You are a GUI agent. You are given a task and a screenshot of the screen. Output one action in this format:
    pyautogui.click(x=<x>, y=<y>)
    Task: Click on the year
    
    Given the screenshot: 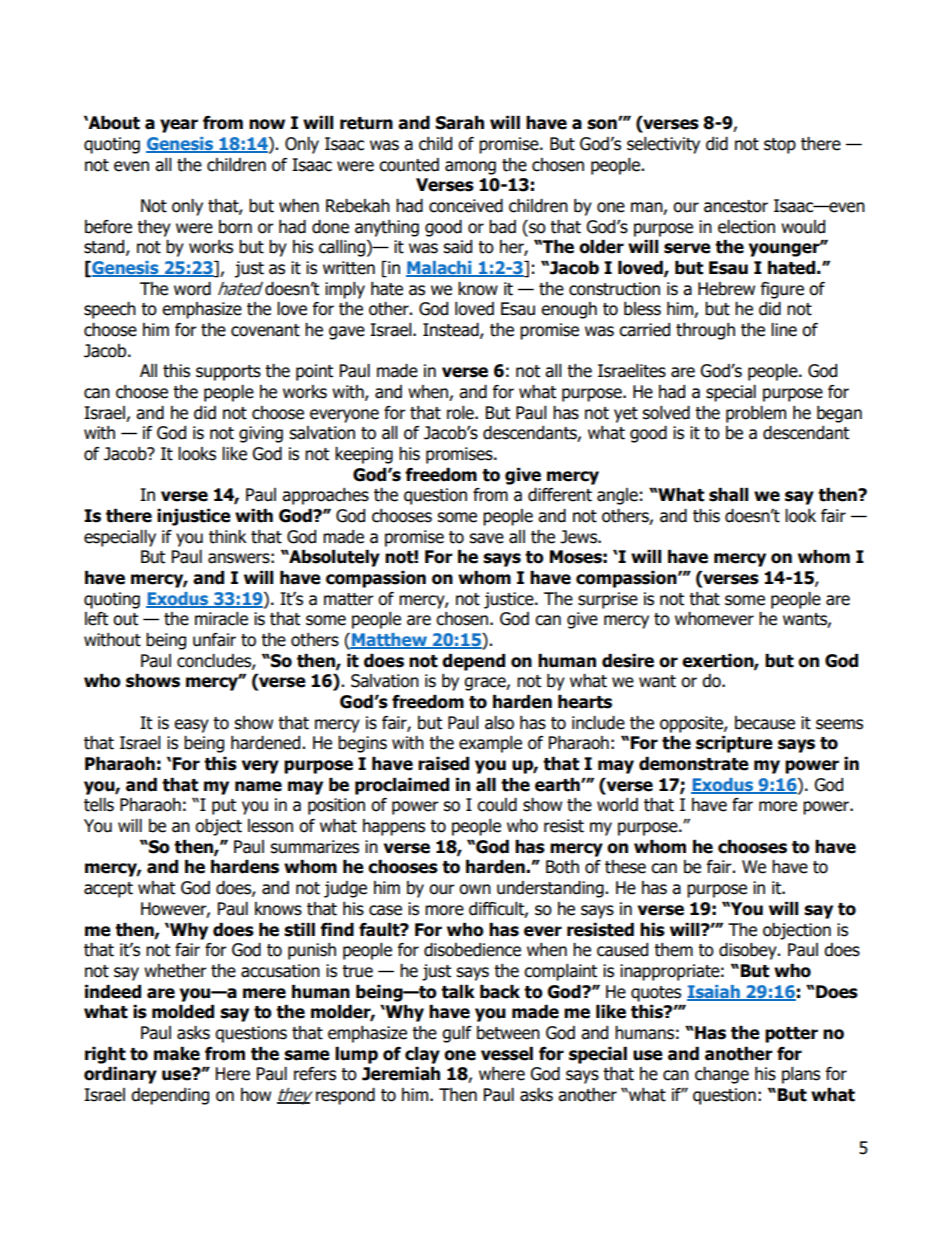 What is the action you would take?
    pyautogui.click(x=179, y=126)
